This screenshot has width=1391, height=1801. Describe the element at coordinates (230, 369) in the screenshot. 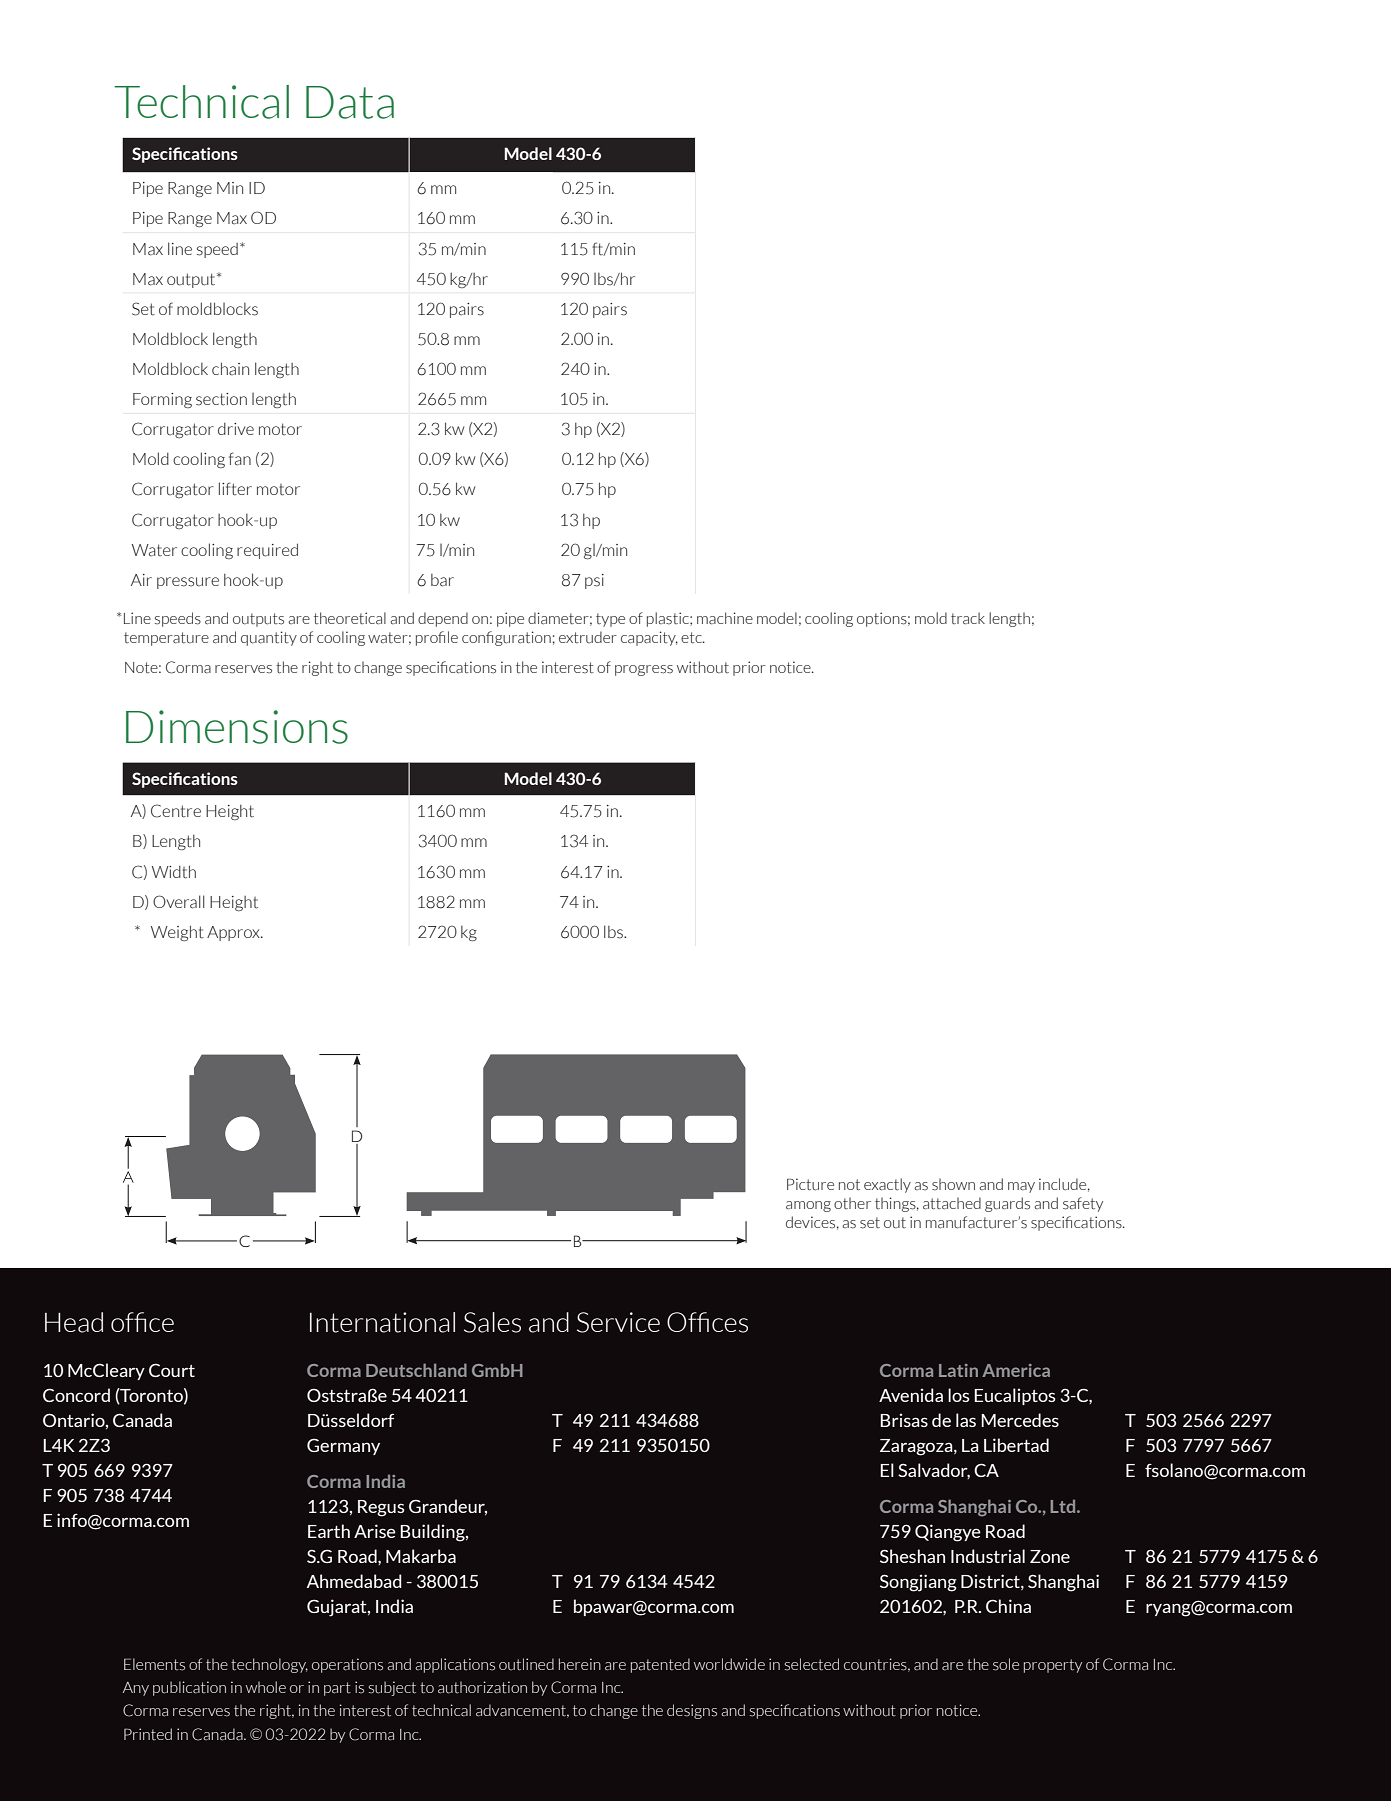

I see `chain` at that location.
